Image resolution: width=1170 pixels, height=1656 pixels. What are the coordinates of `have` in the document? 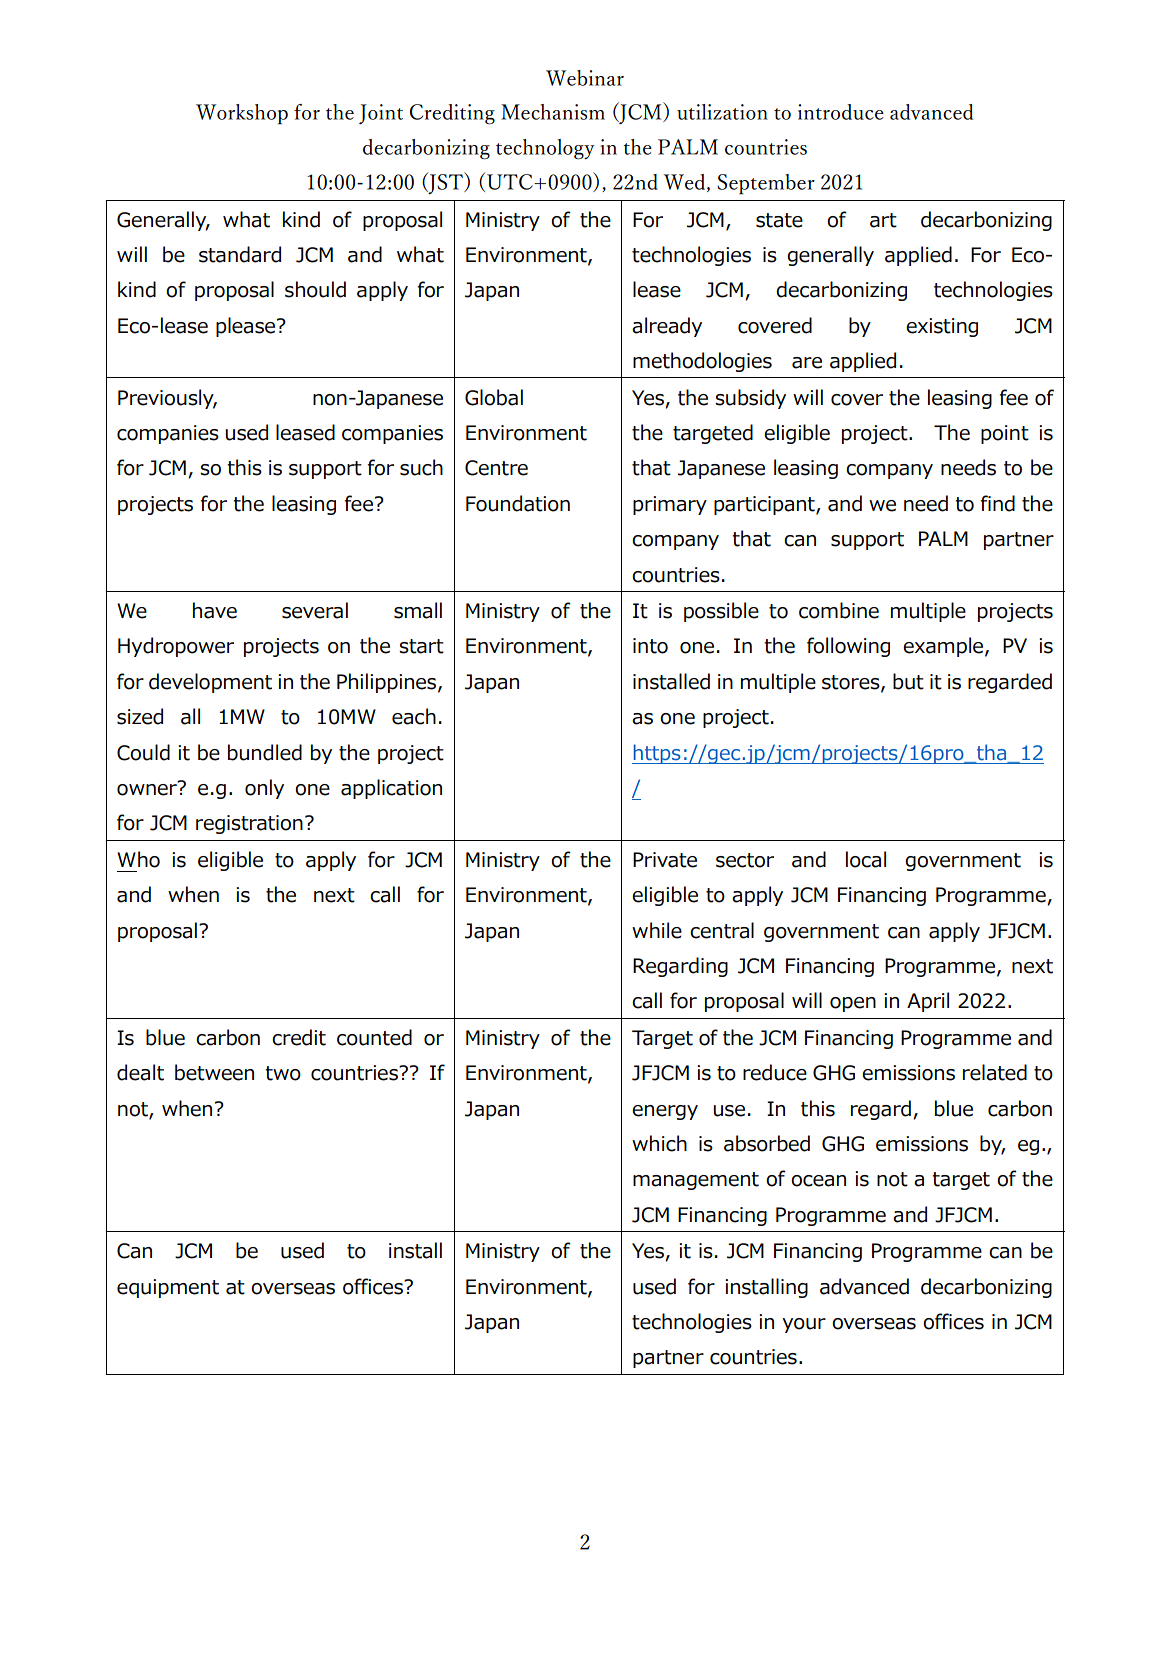 It's located at (215, 610).
